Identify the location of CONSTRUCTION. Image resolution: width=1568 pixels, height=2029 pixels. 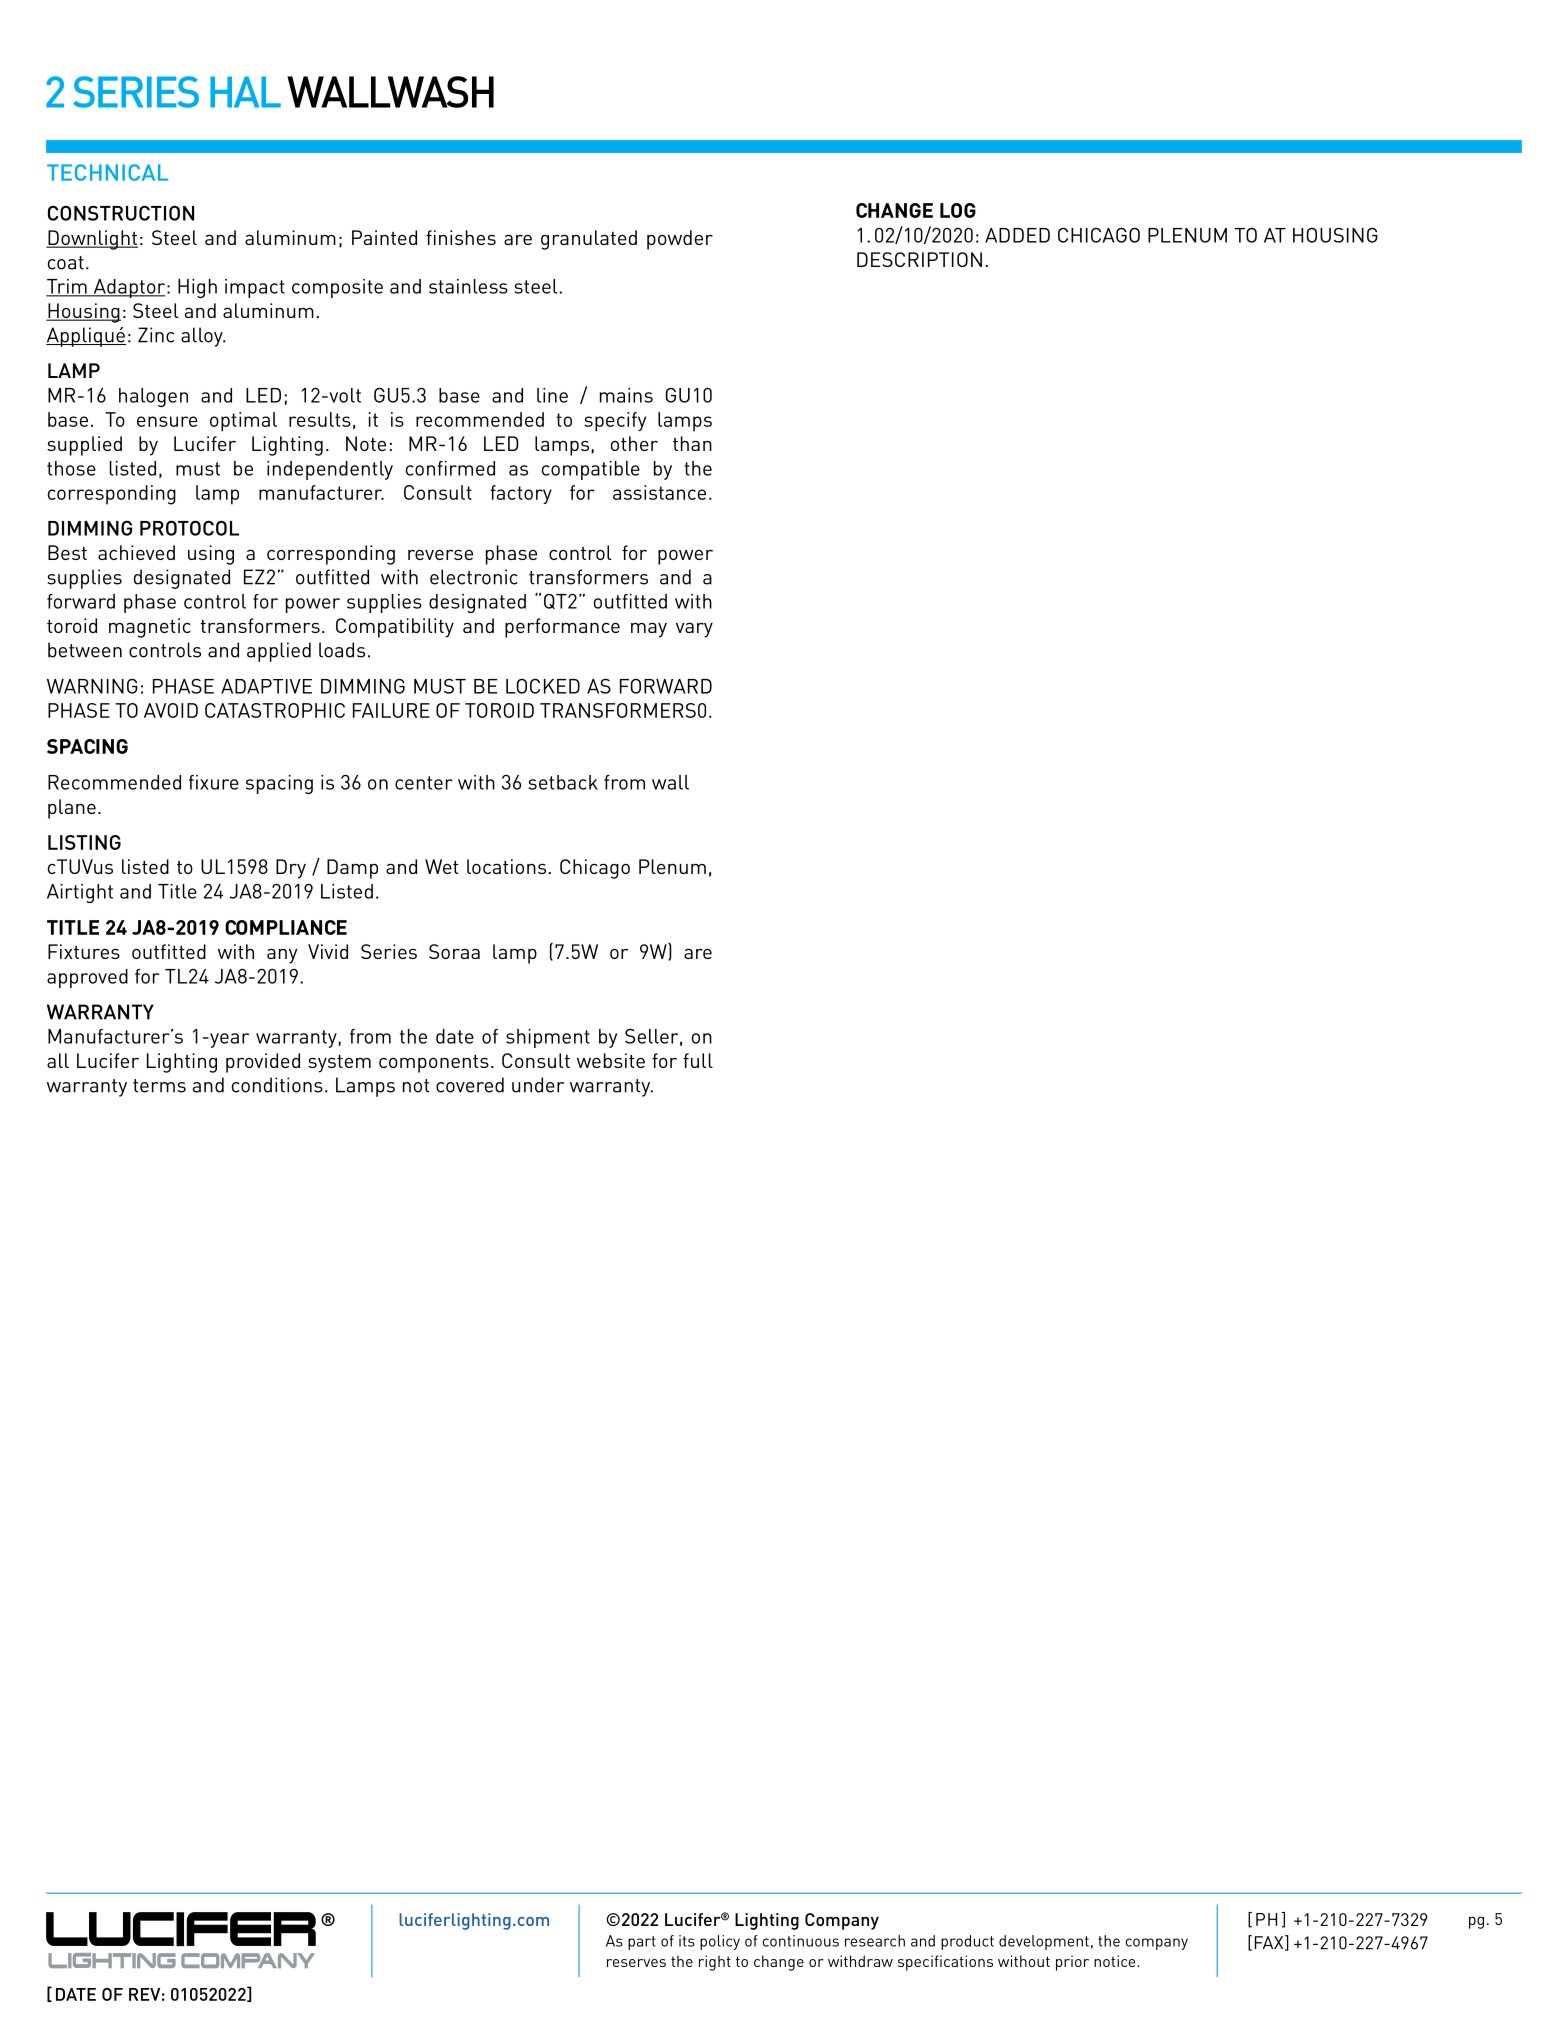
(121, 213).
